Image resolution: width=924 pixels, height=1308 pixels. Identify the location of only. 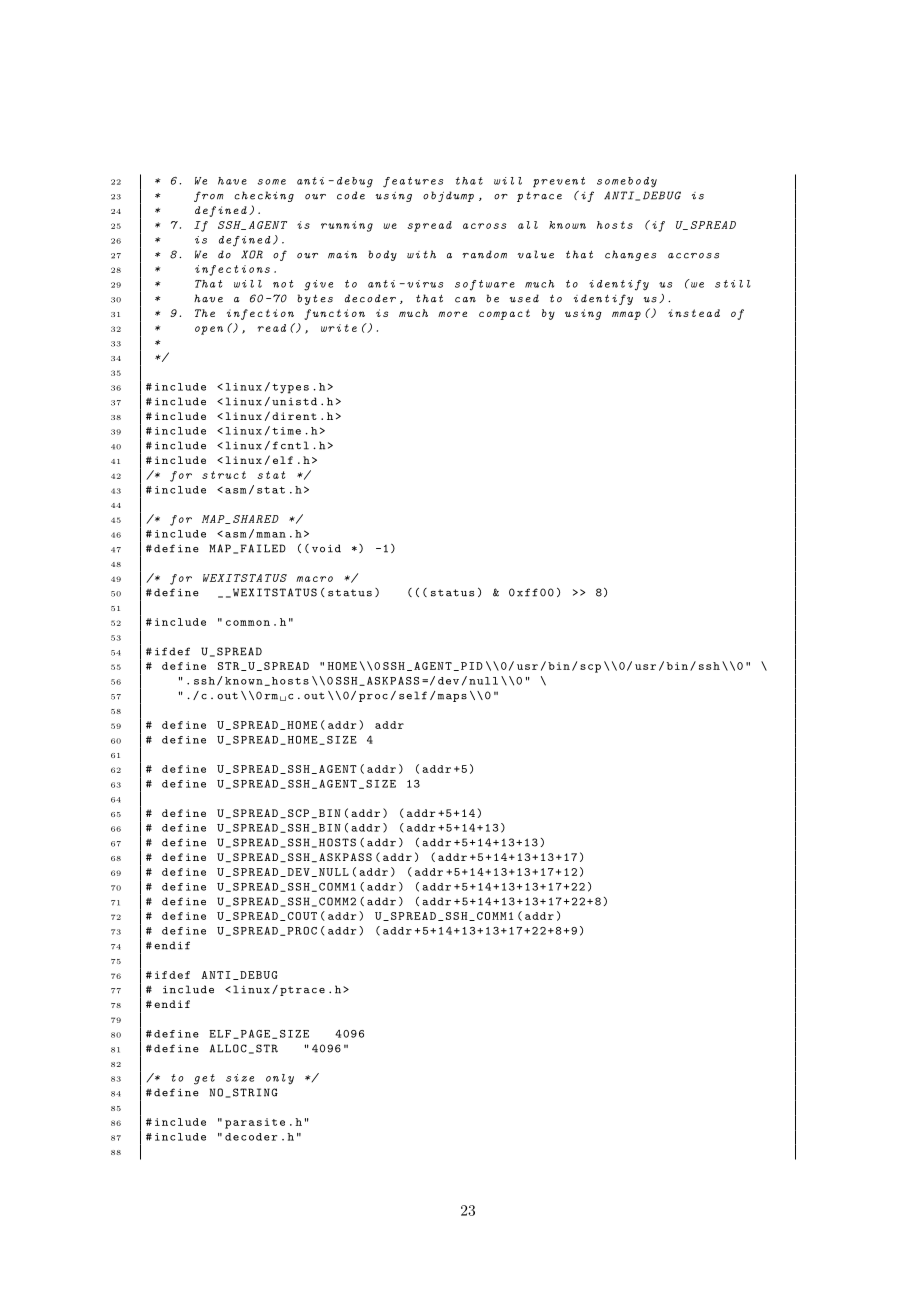
(280, 1079).
